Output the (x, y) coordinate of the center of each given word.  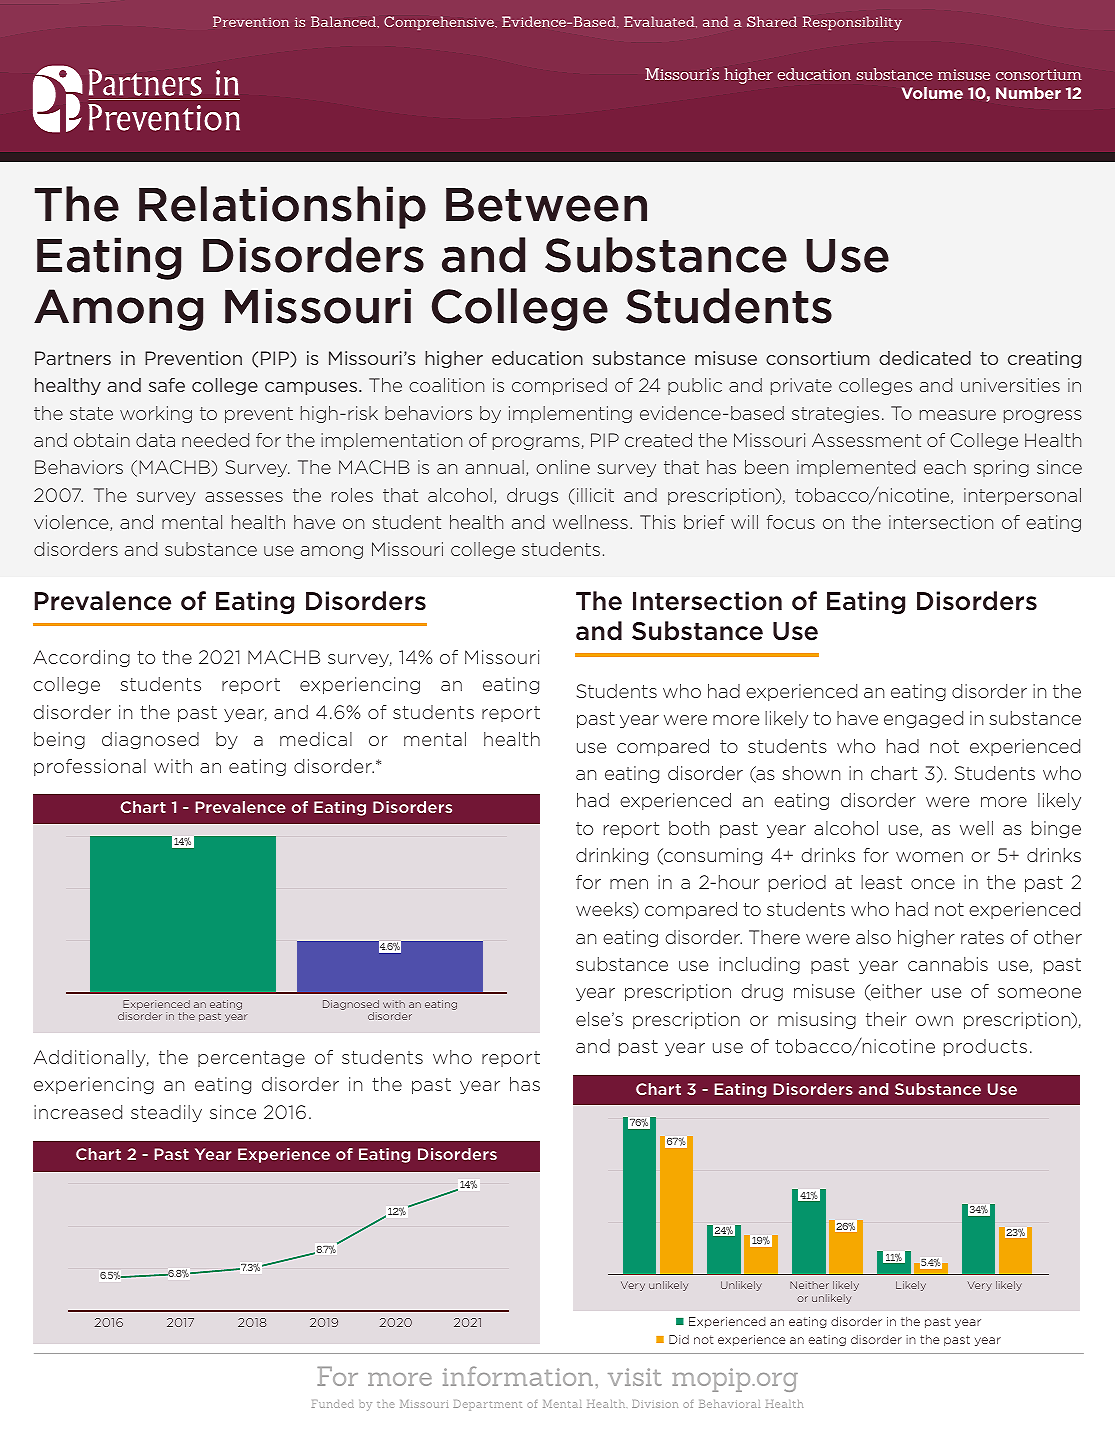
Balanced (344, 21)
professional (90, 767)
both (689, 828)
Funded (333, 1404)
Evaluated (660, 22)
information (518, 1376)
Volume (932, 93)
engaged (923, 719)
